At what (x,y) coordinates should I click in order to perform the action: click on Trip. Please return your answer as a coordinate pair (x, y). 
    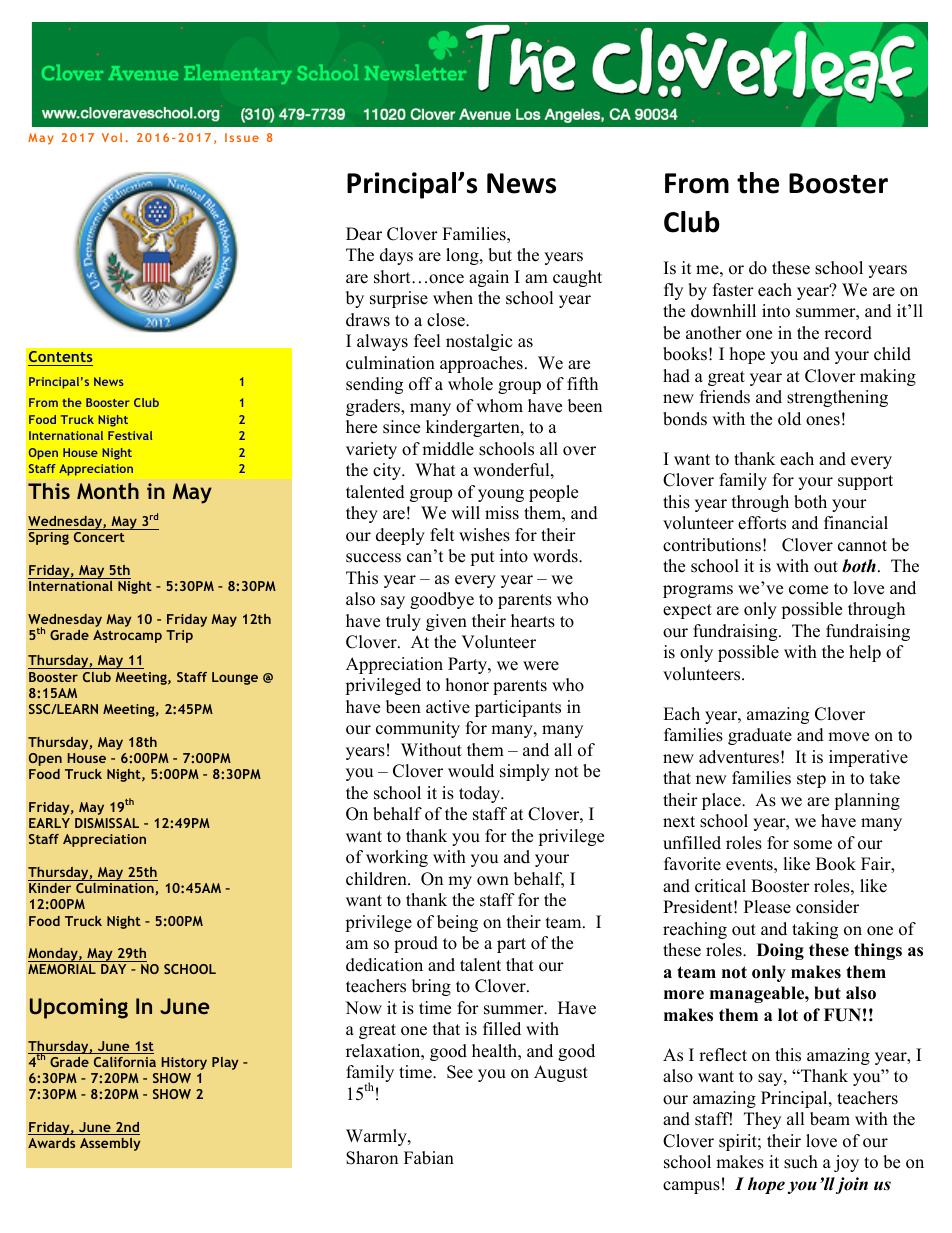
    Looking at the image, I should click on (179, 636).
